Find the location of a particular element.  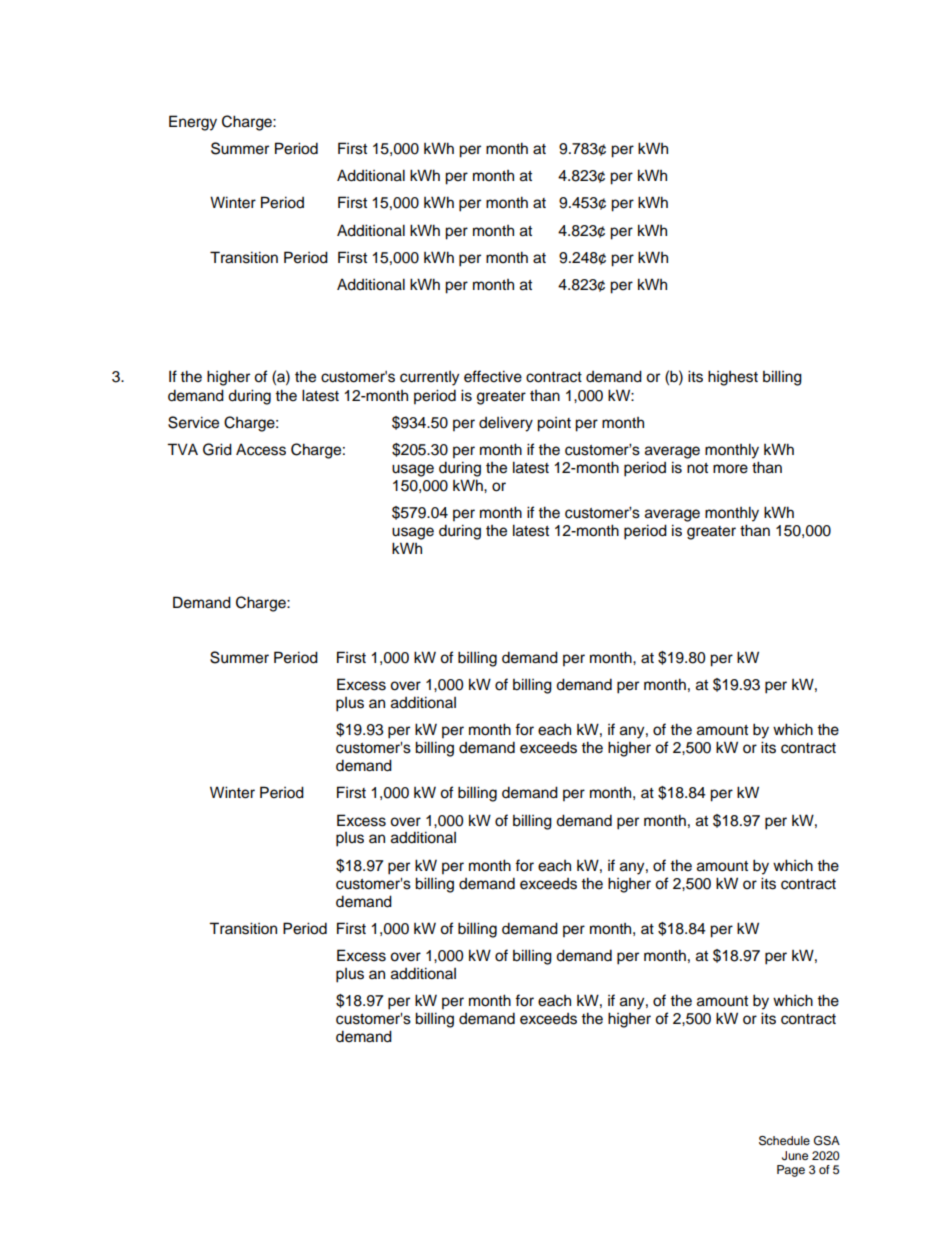

Grid is located at coordinates (217, 449).
